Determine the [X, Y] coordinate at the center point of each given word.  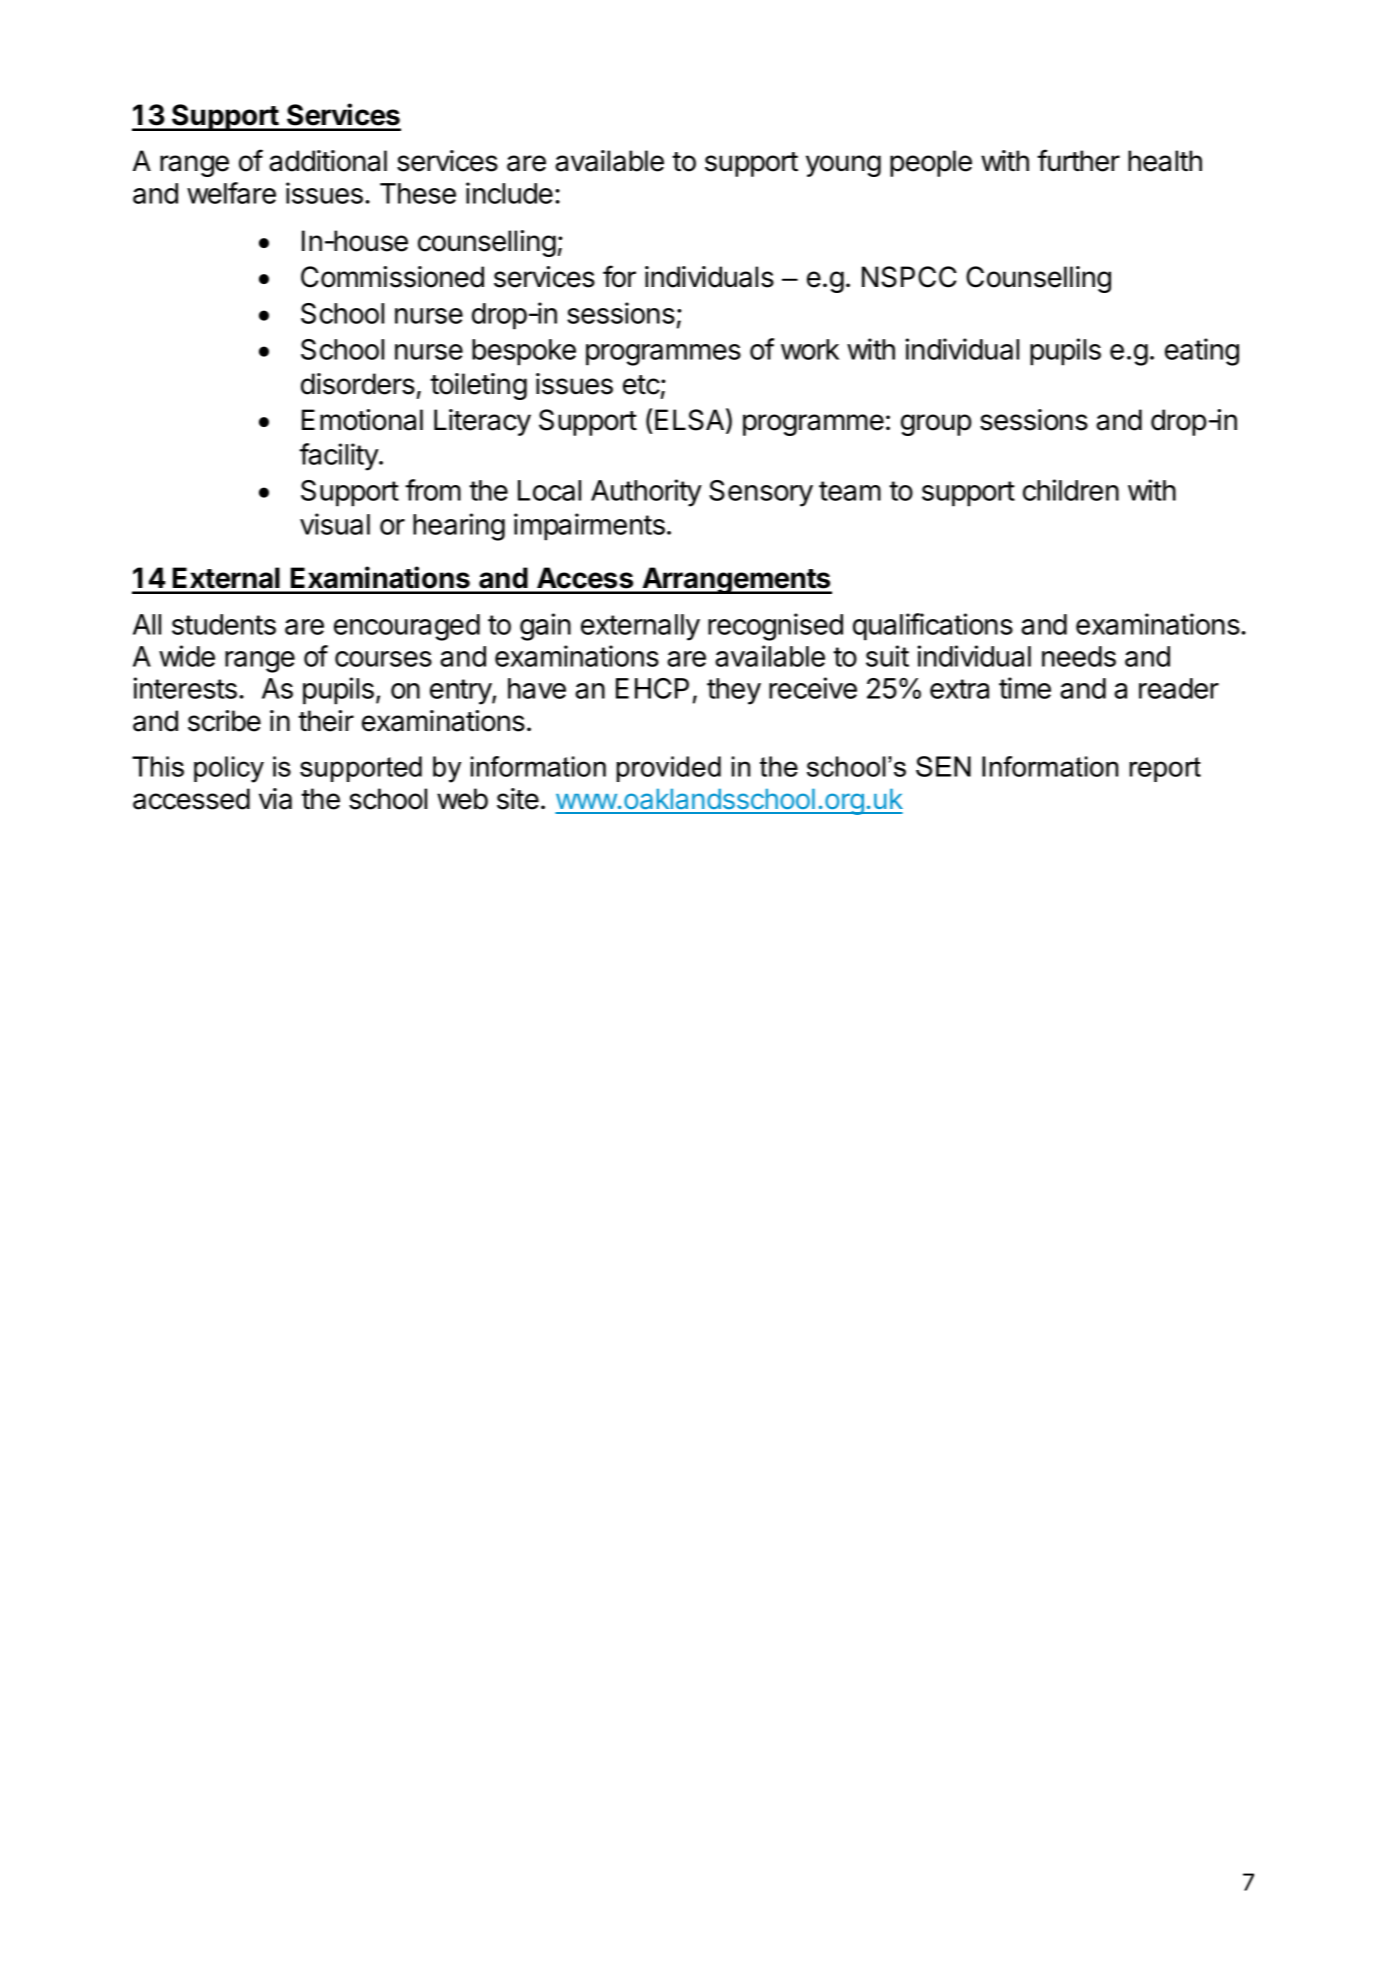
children [1071, 490]
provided [669, 769]
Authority [646, 493]
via [275, 799]
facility [339, 457]
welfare [231, 193]
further [1078, 160]
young [843, 166]
